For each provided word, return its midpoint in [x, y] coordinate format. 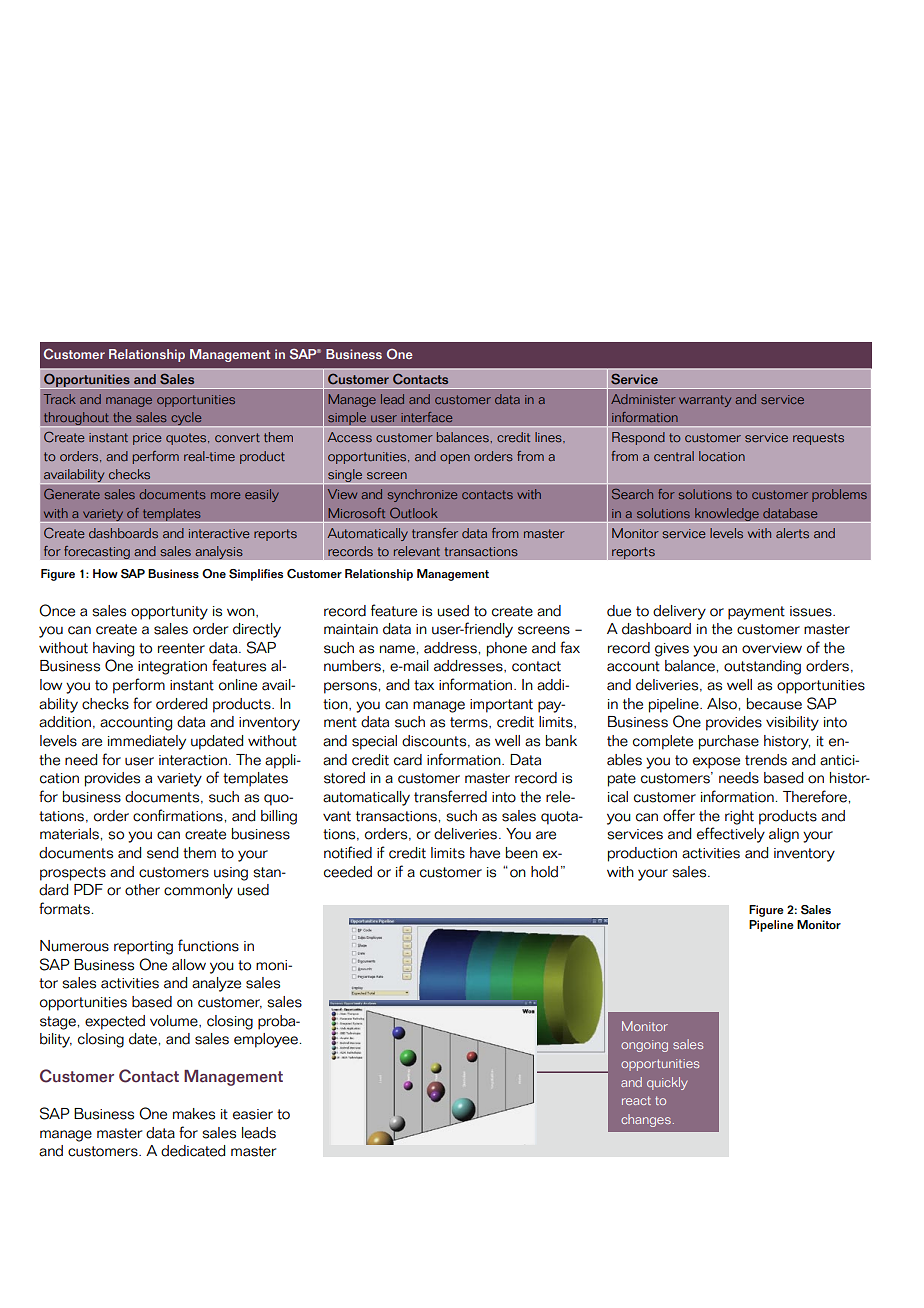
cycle [186, 419]
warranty [705, 401]
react [636, 1100]
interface [426, 417]
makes [194, 1114]
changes [646, 1120]
